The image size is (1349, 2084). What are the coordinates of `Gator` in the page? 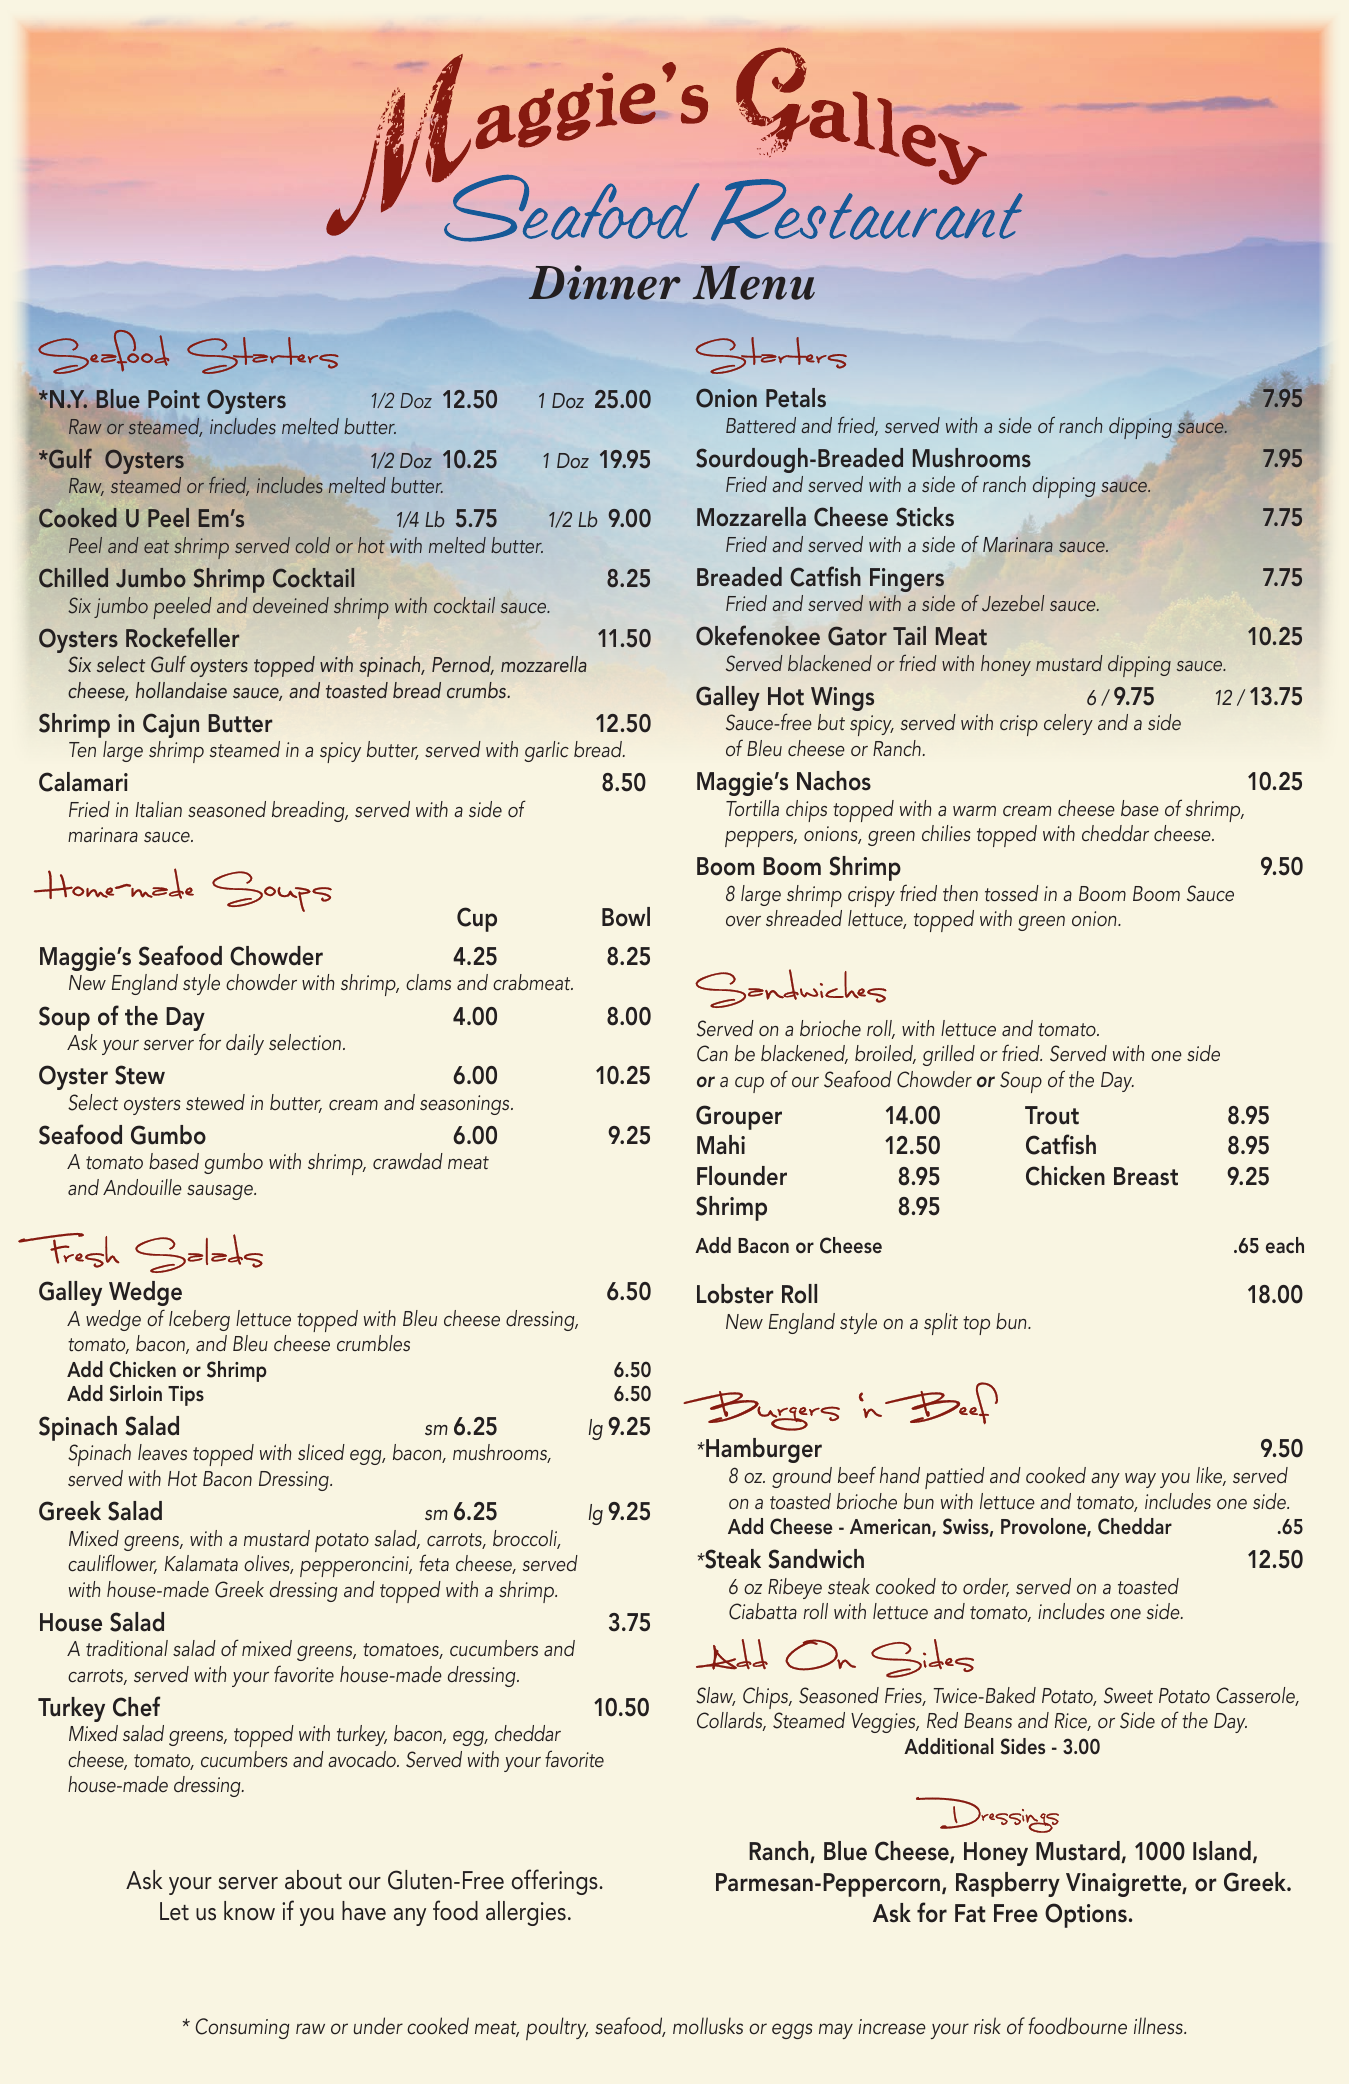 It's located at (857, 636).
